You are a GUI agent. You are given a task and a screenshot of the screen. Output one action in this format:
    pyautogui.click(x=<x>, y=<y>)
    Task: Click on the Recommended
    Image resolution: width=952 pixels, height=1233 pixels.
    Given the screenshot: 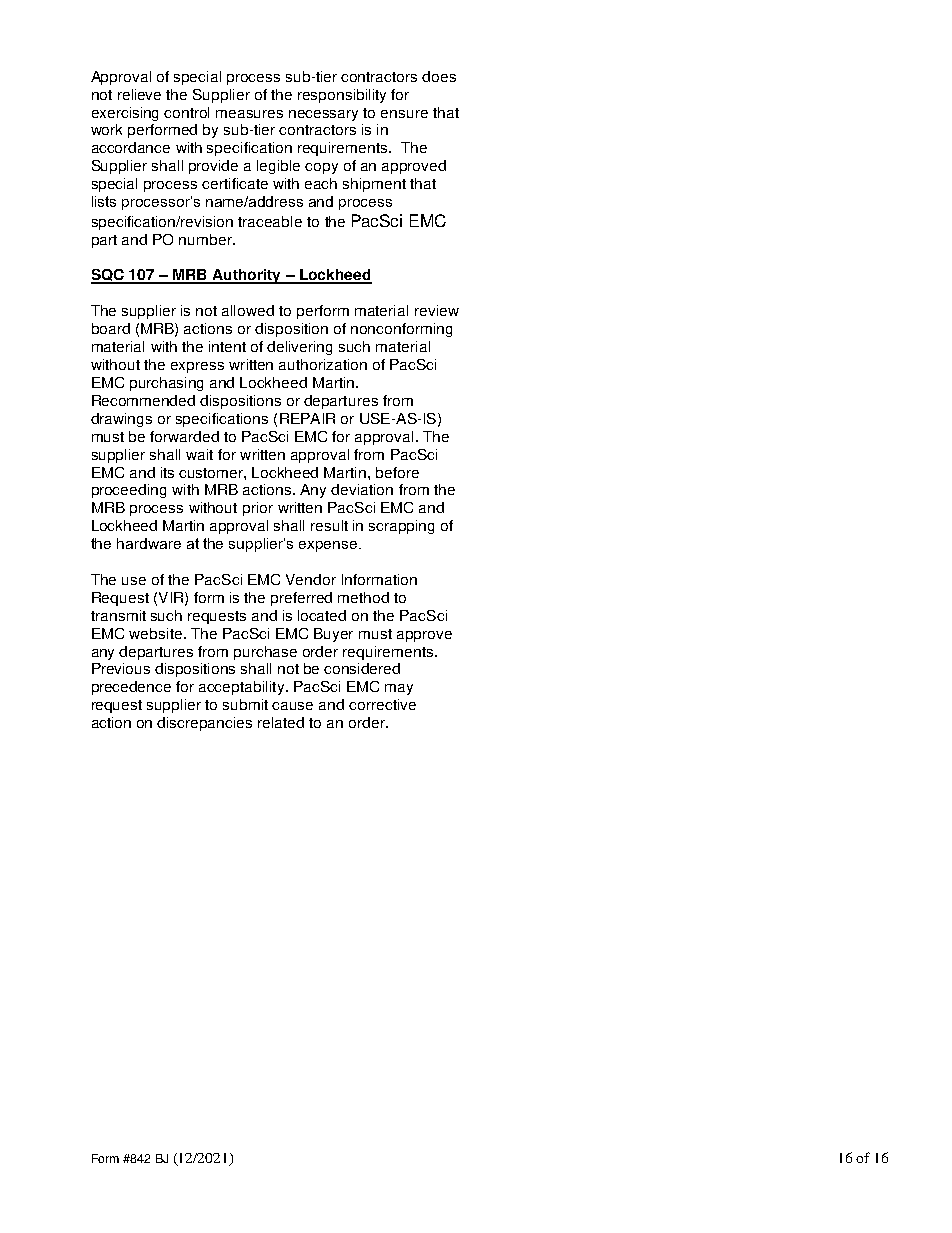 What is the action you would take?
    pyautogui.click(x=143, y=400)
